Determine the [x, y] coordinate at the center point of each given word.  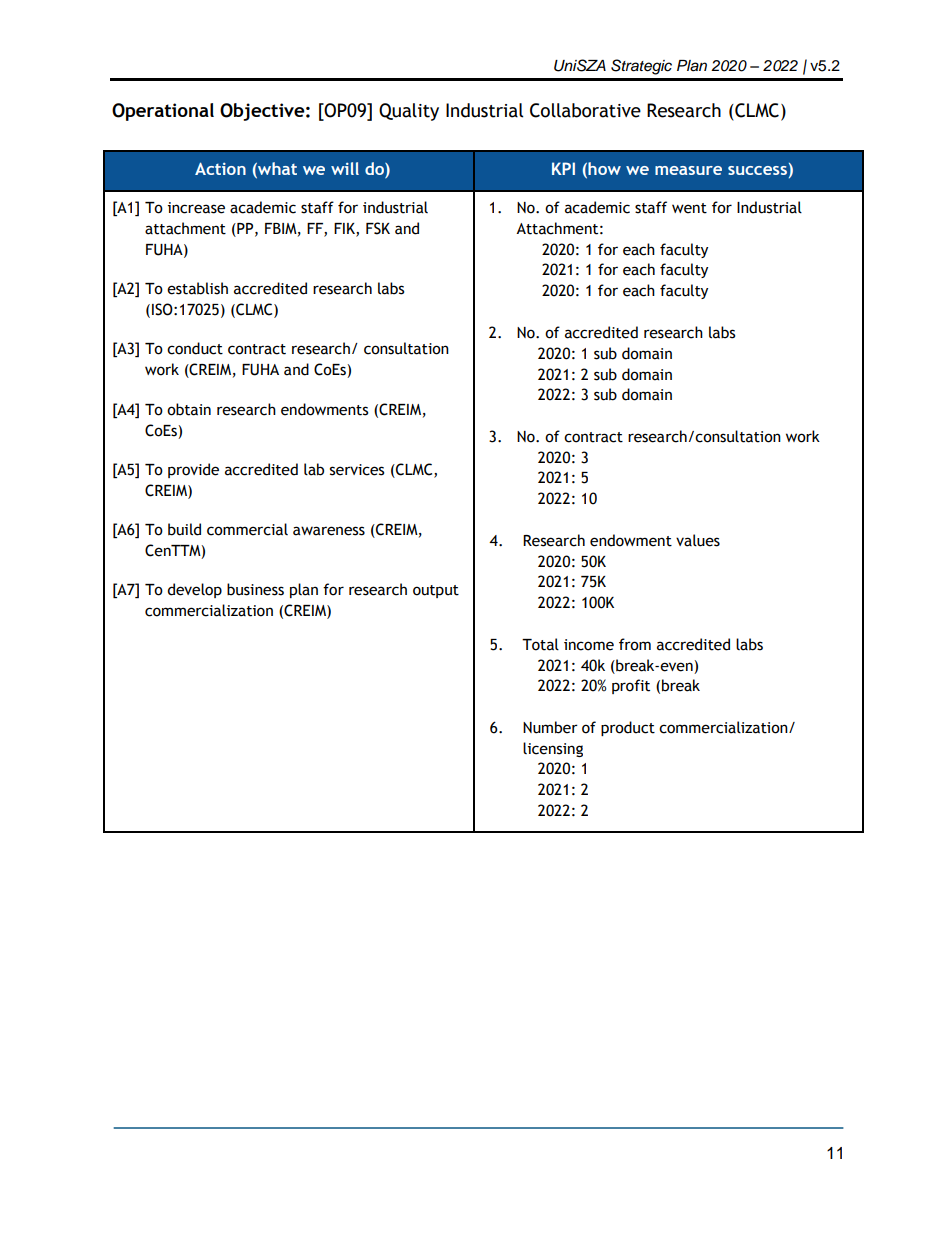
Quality [409, 112]
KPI [563, 168]
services [357, 470]
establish [197, 288]
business [255, 589]
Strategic [641, 67]
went [689, 208]
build [184, 529]
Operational [163, 112]
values [698, 540]
